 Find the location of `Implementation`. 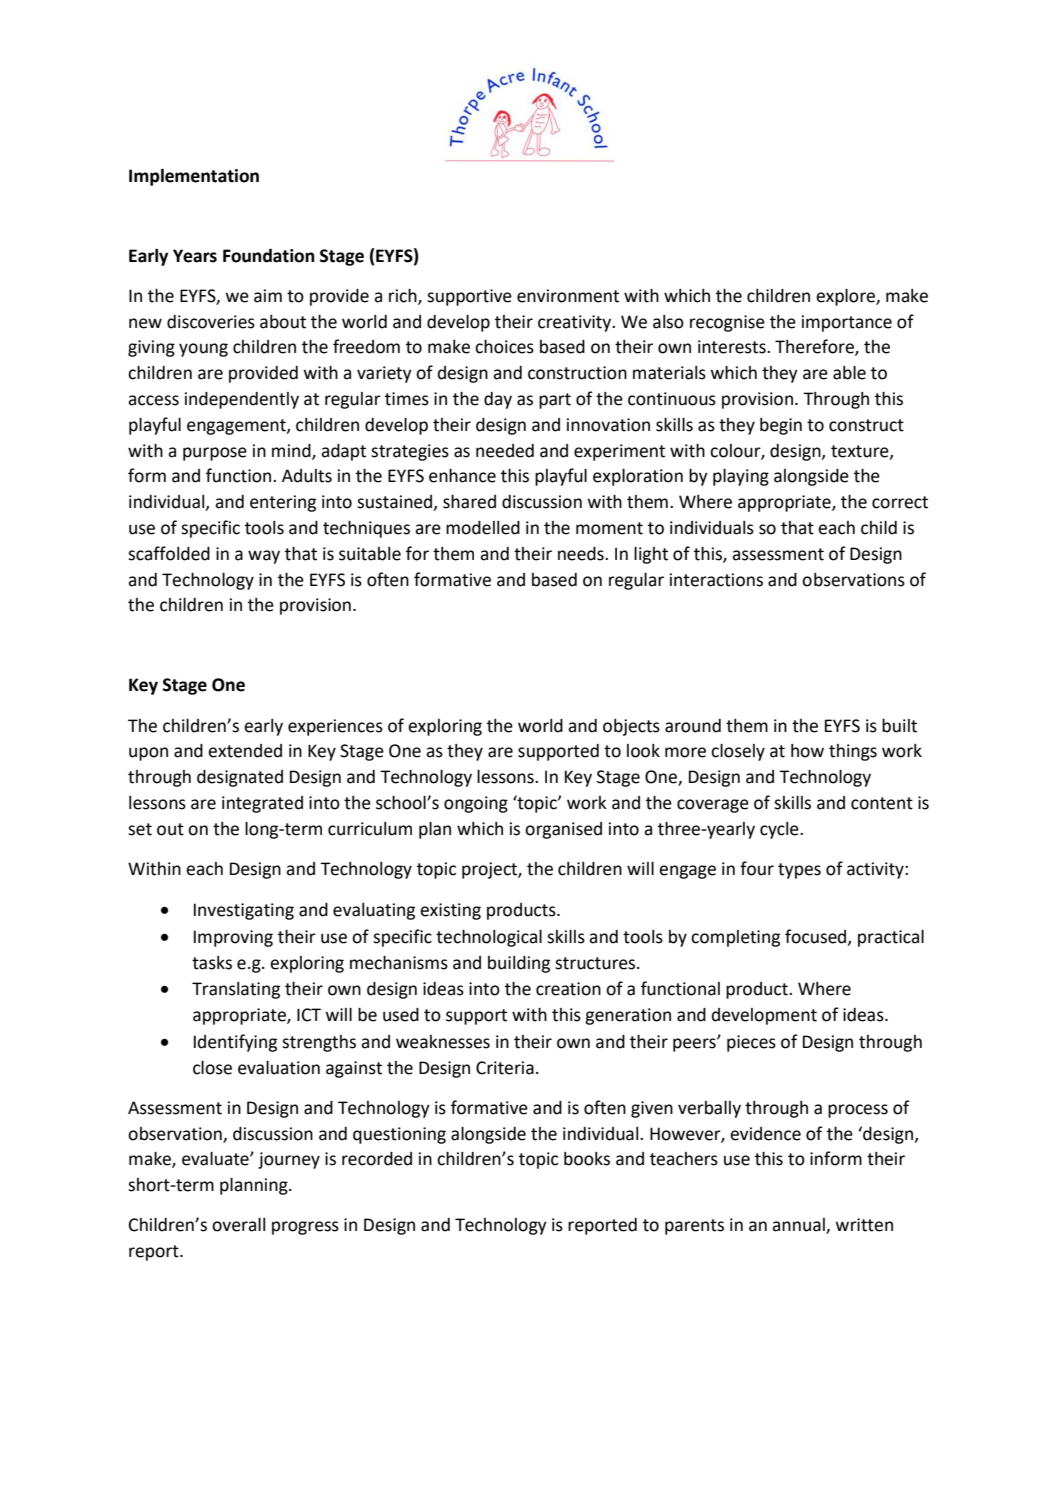

Implementation is located at coordinates (194, 177).
